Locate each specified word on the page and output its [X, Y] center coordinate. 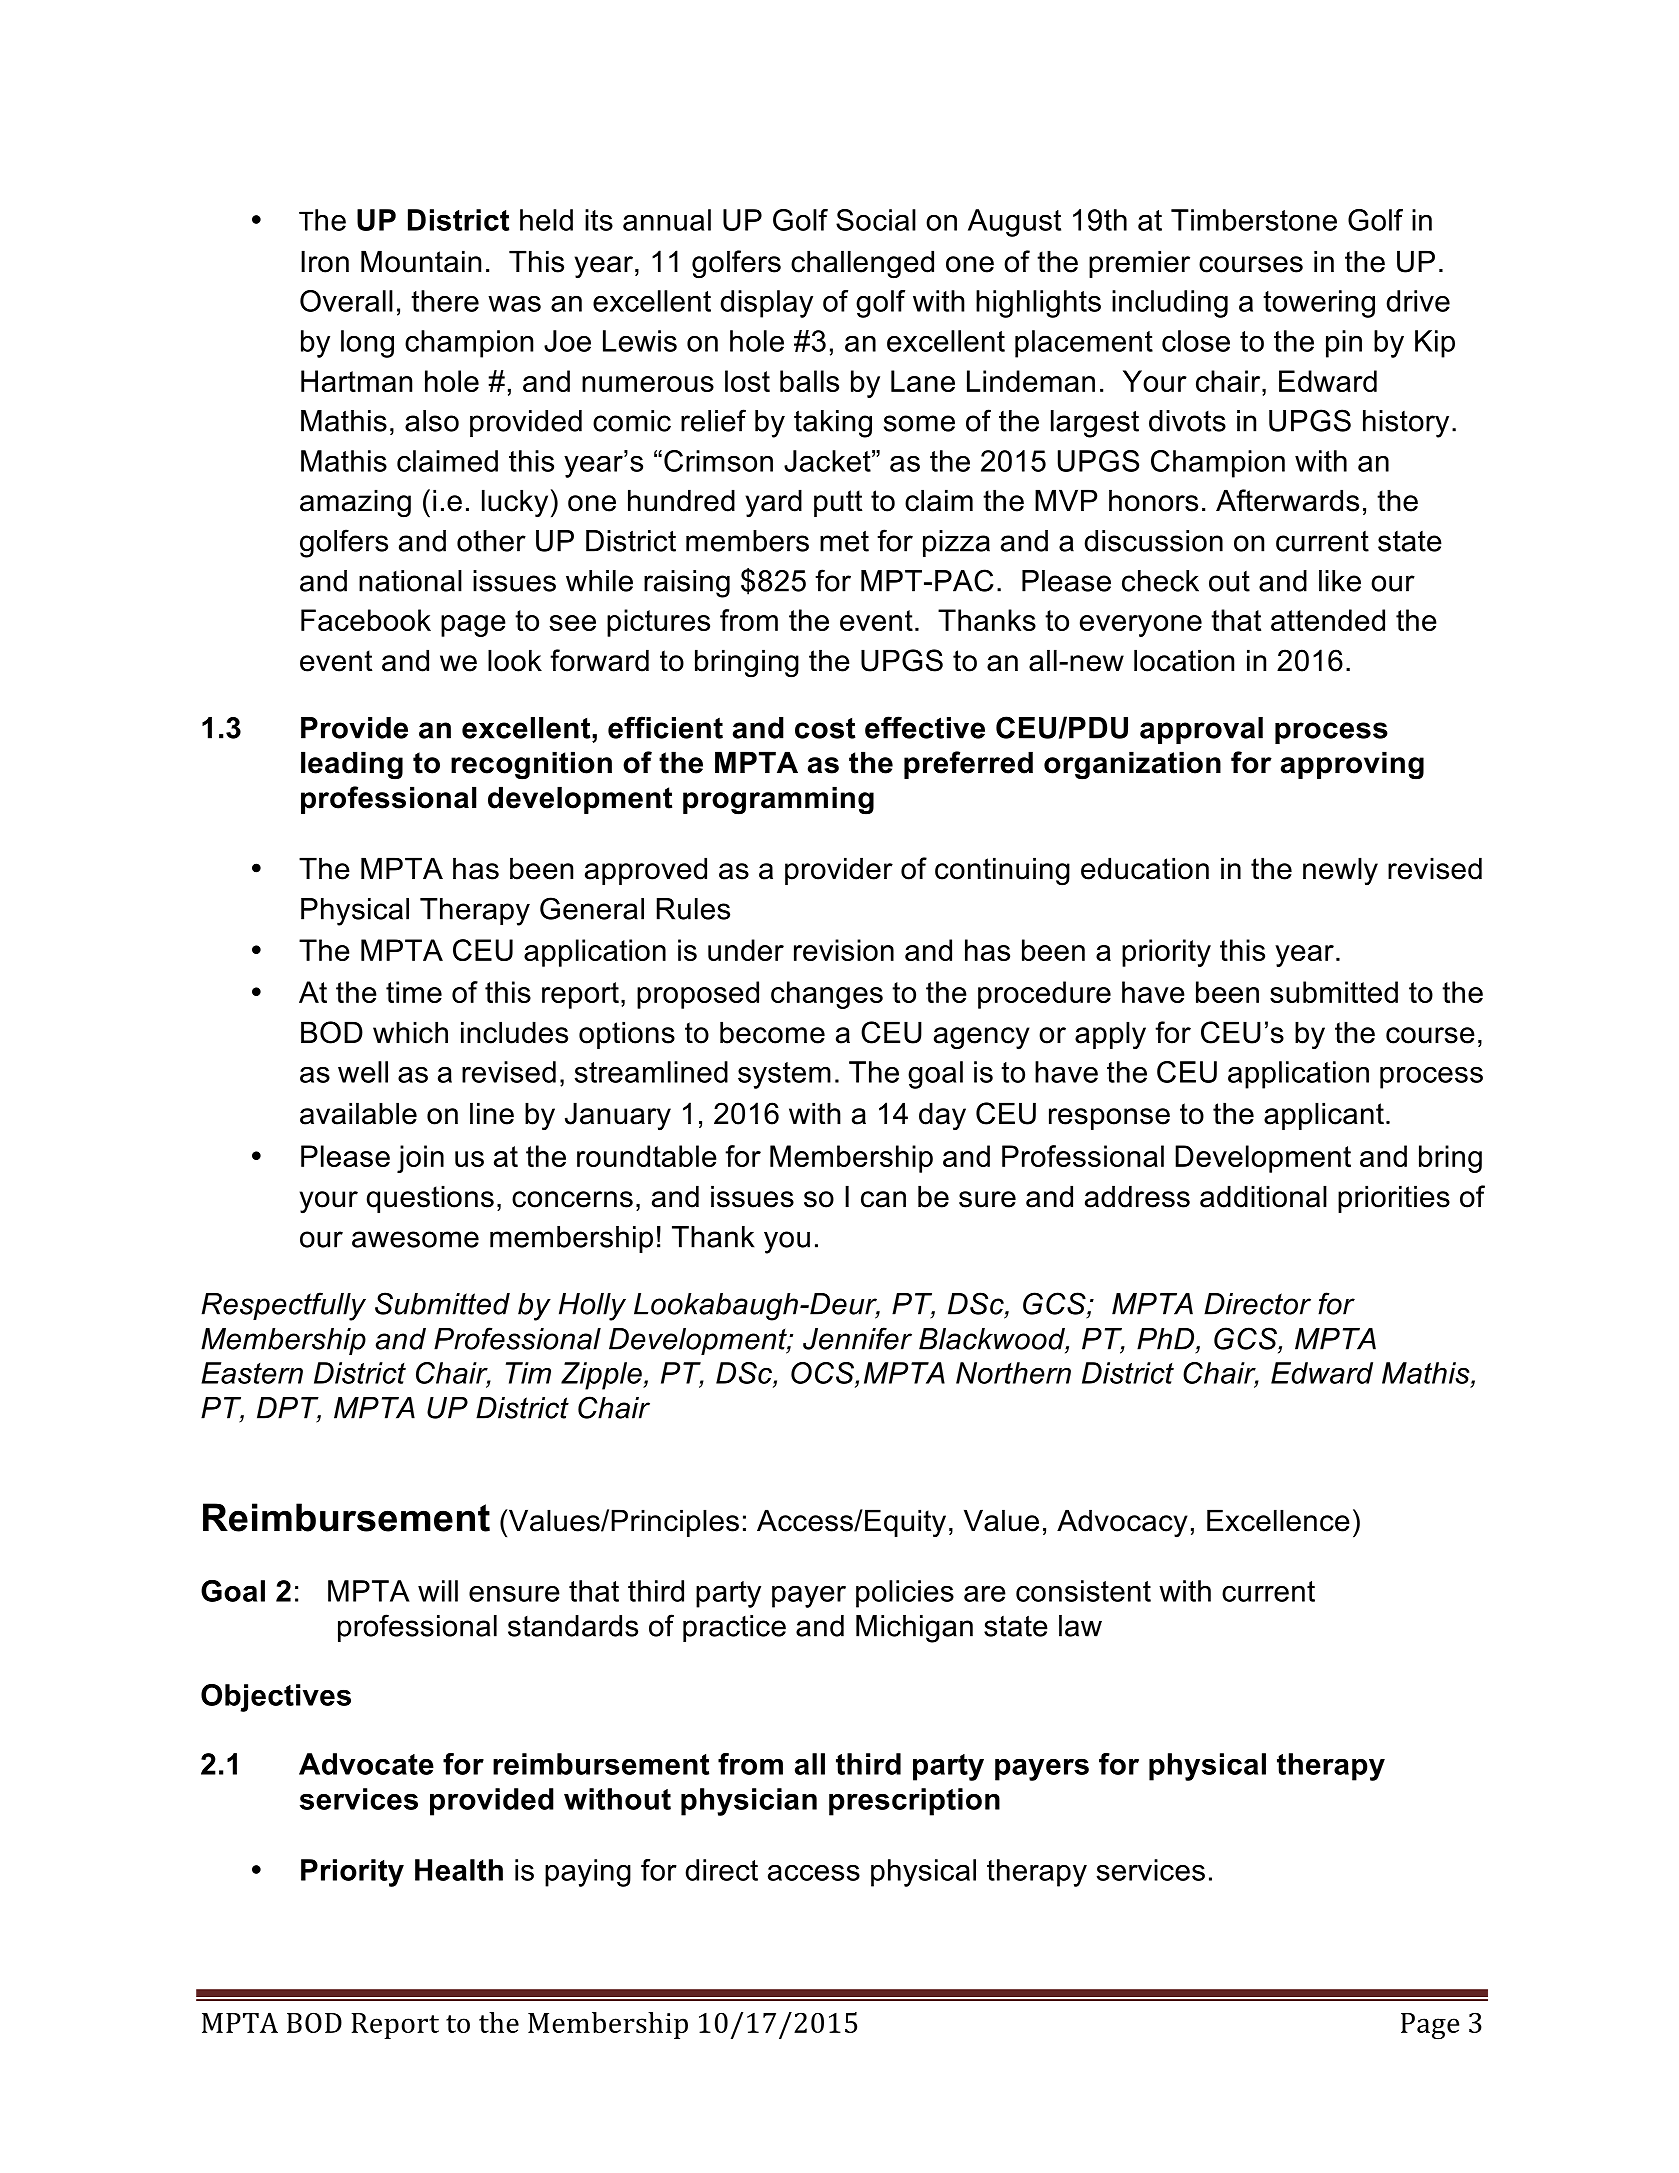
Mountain [421, 261]
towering [1319, 304]
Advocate [366, 1764]
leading [352, 765]
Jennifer [857, 1338]
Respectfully [283, 1306]
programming [778, 800]
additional [1263, 1196]
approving [1352, 765]
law [1080, 1626]
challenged [862, 264]
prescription [914, 1802]
